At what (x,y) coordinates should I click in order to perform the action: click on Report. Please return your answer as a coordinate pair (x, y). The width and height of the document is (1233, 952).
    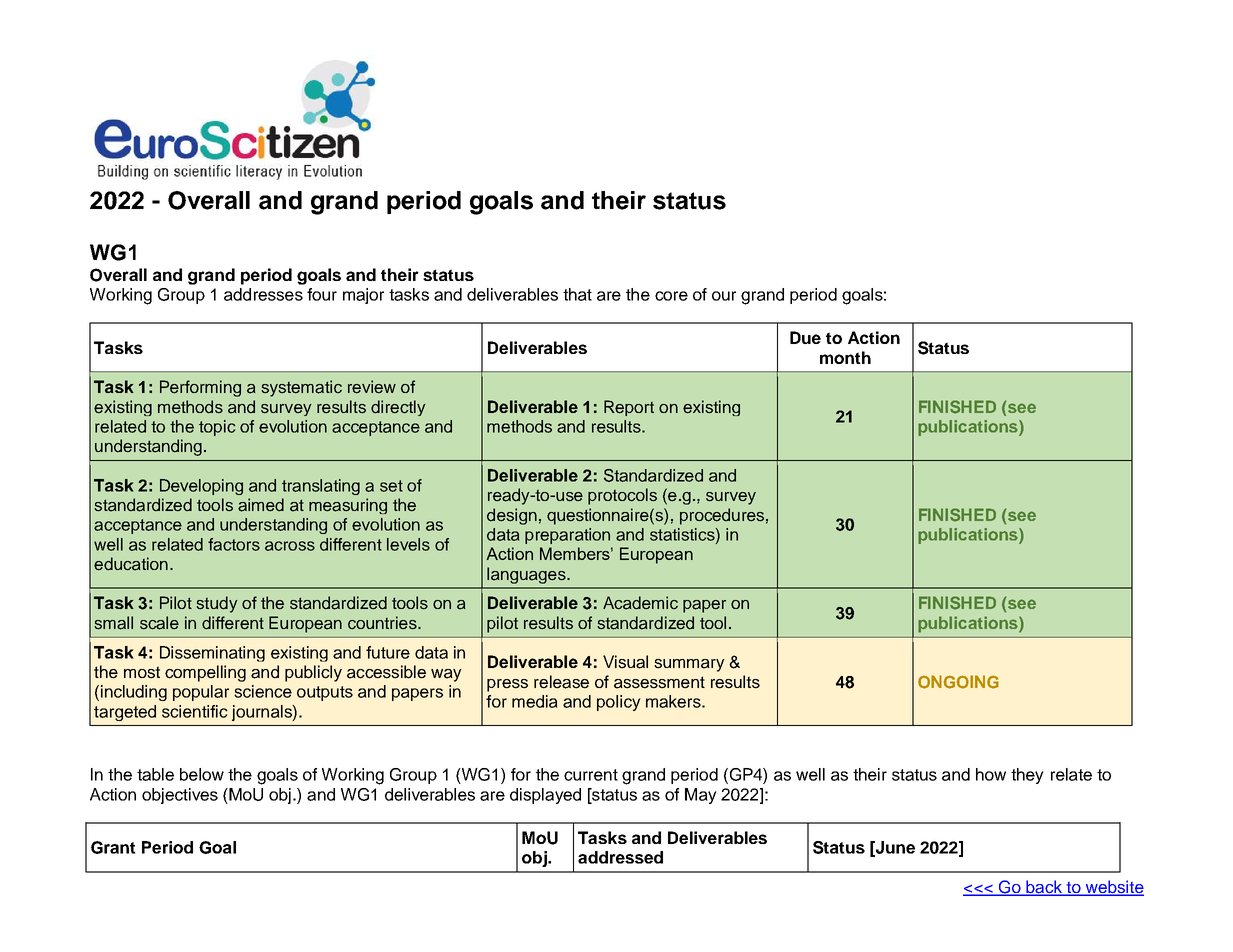
    Looking at the image, I should click on (629, 408).
